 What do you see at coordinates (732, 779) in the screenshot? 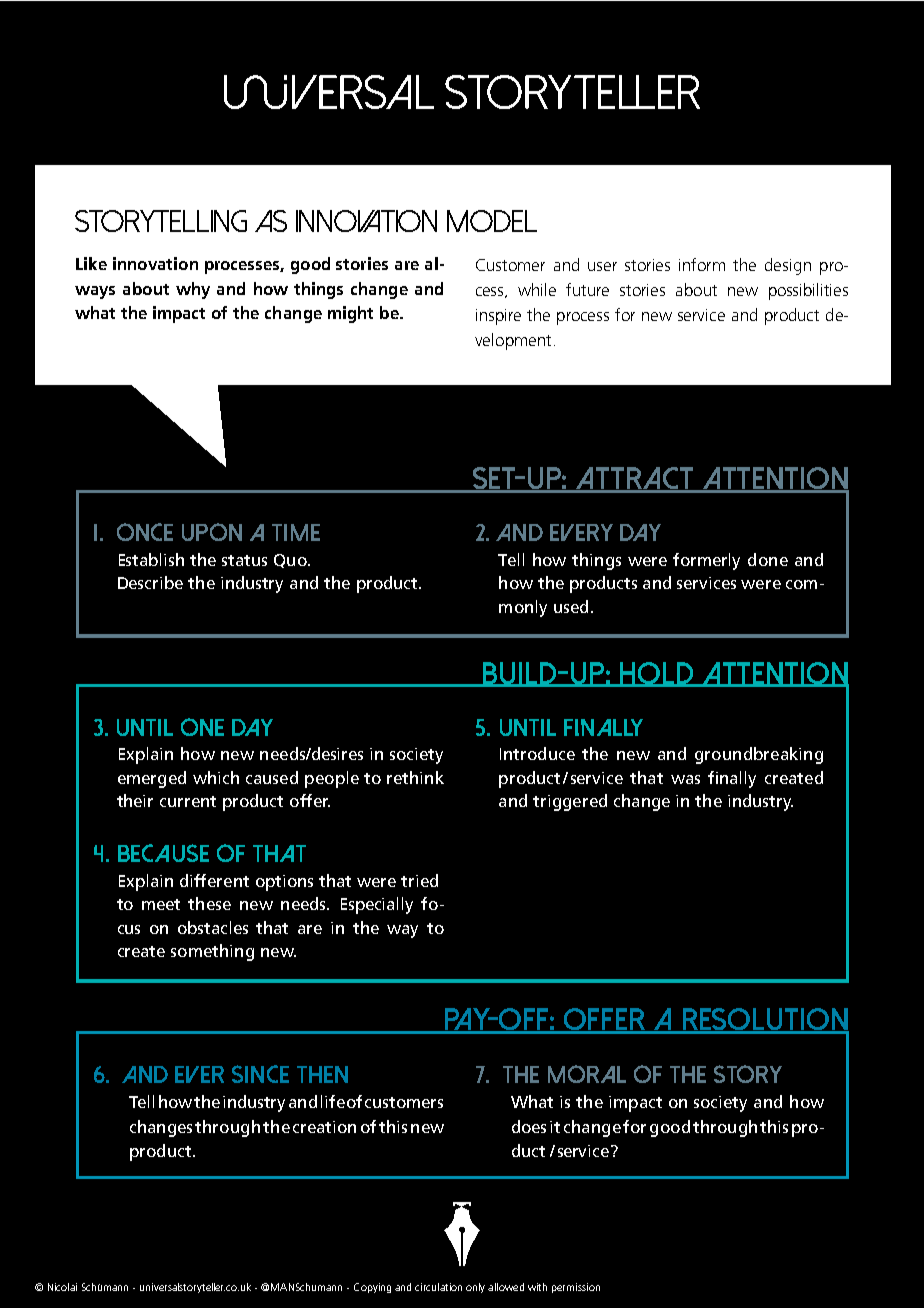
I see `finally` at bounding box center [732, 779].
